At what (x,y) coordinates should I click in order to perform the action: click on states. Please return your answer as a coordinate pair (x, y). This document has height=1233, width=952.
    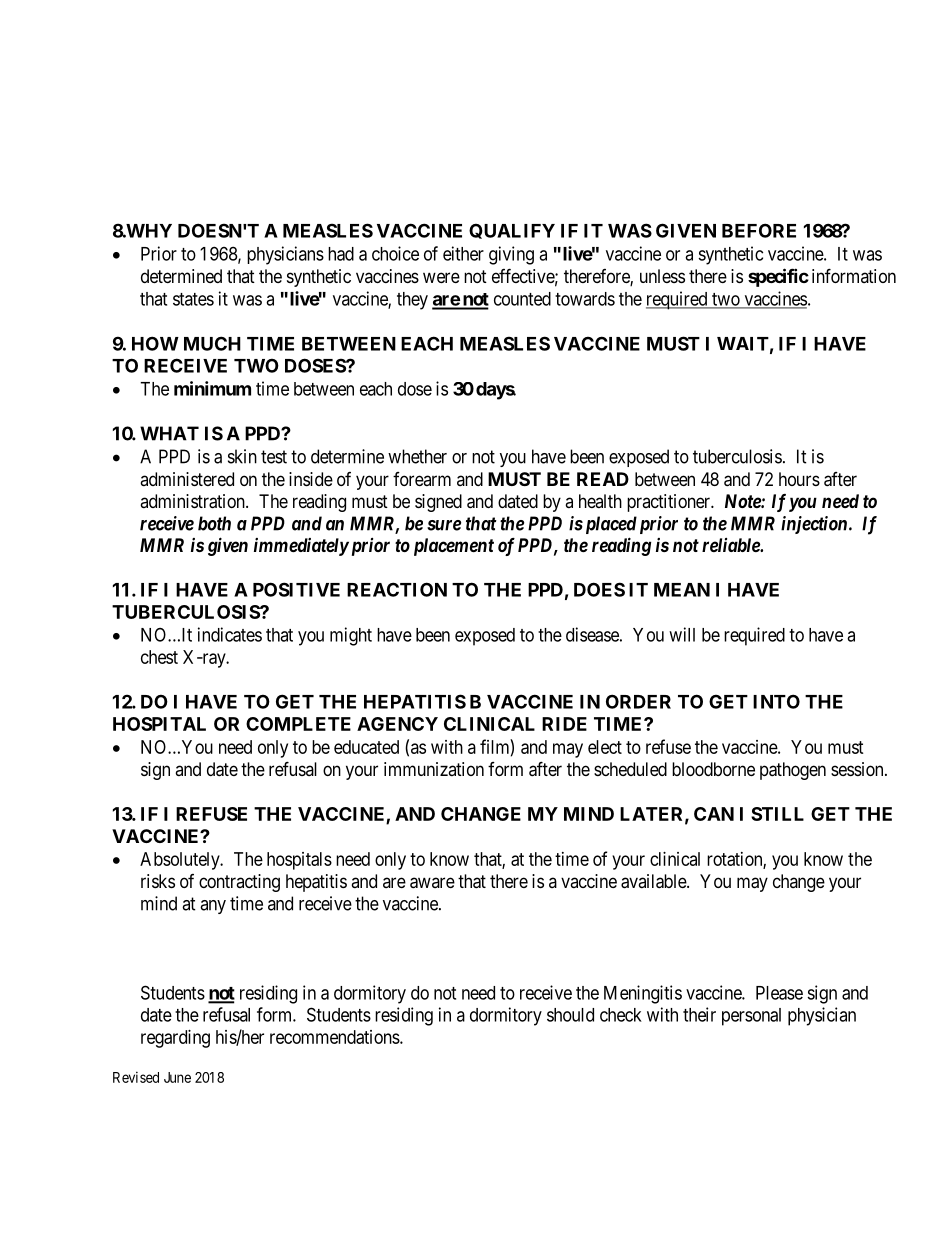
    Looking at the image, I should click on (193, 299).
